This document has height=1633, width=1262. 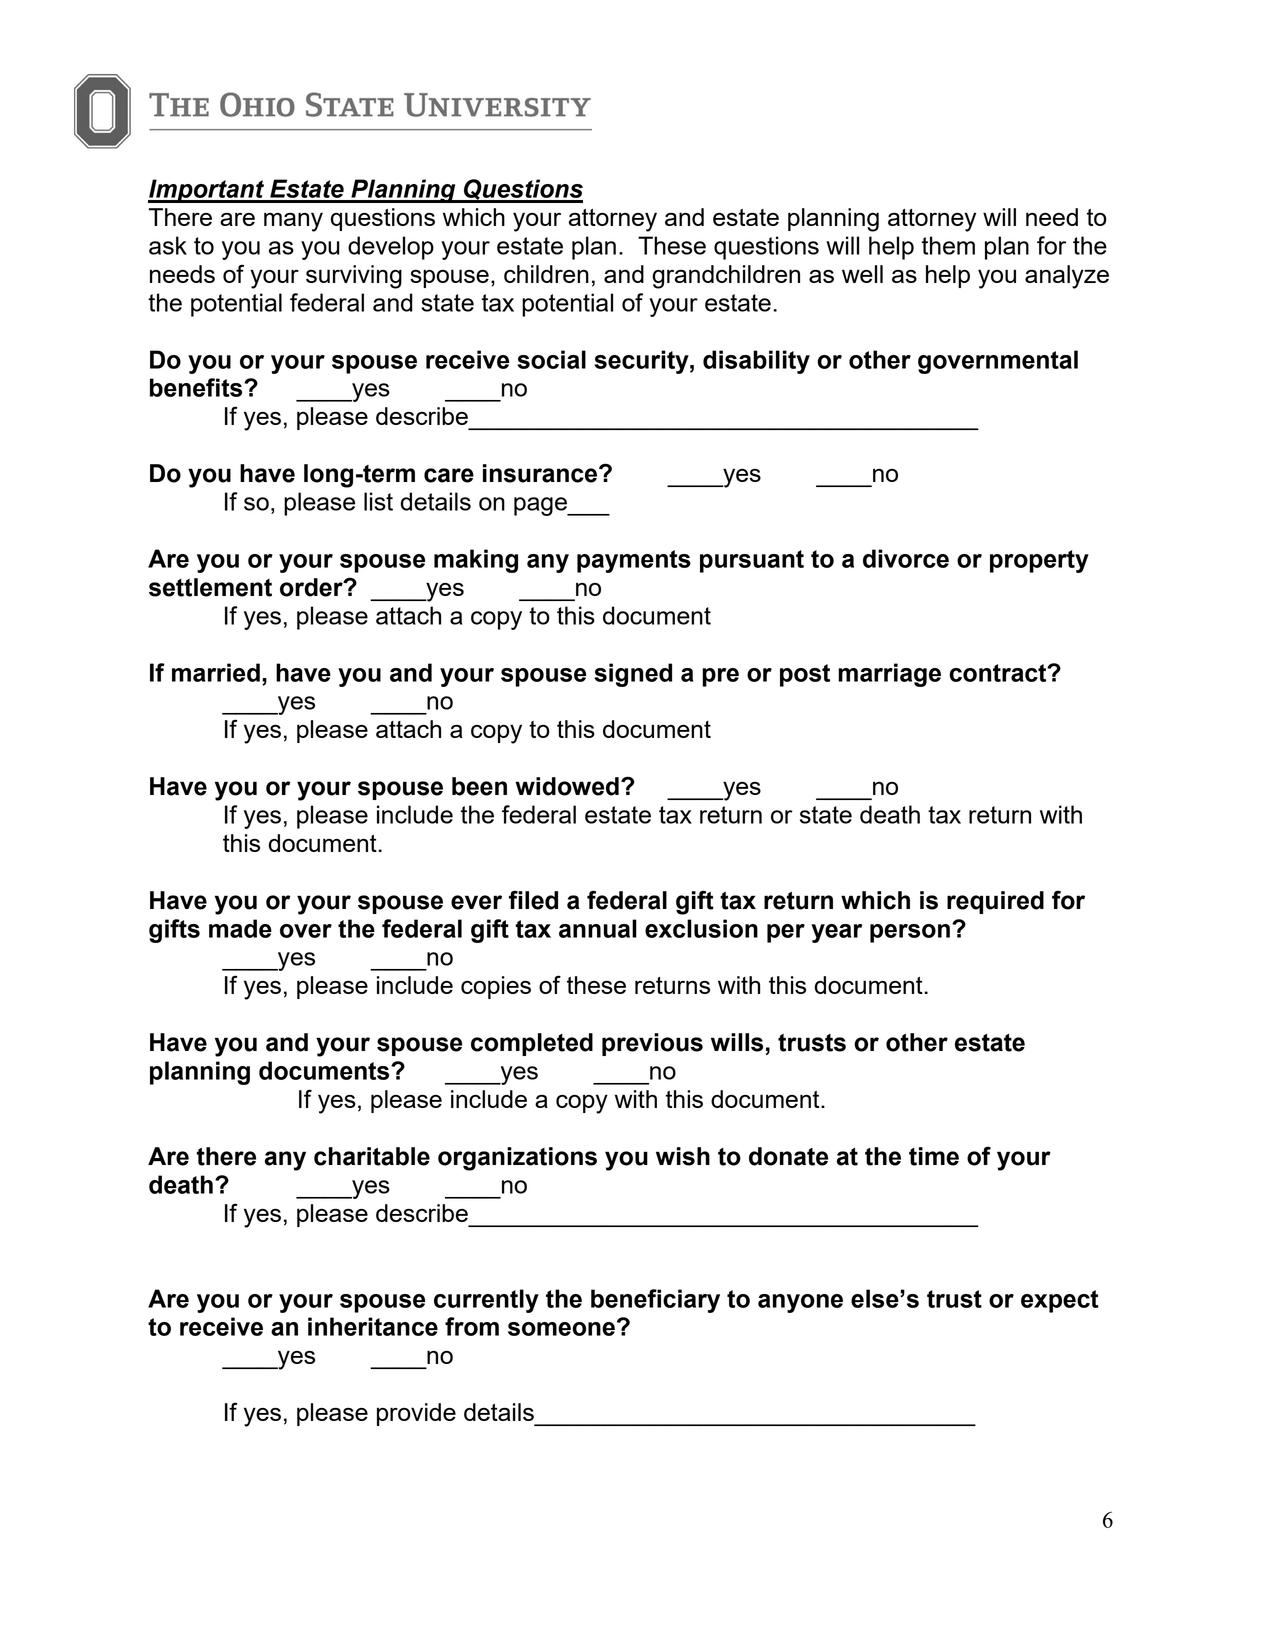 What do you see at coordinates (948, 245) in the document?
I see `them` at bounding box center [948, 245].
